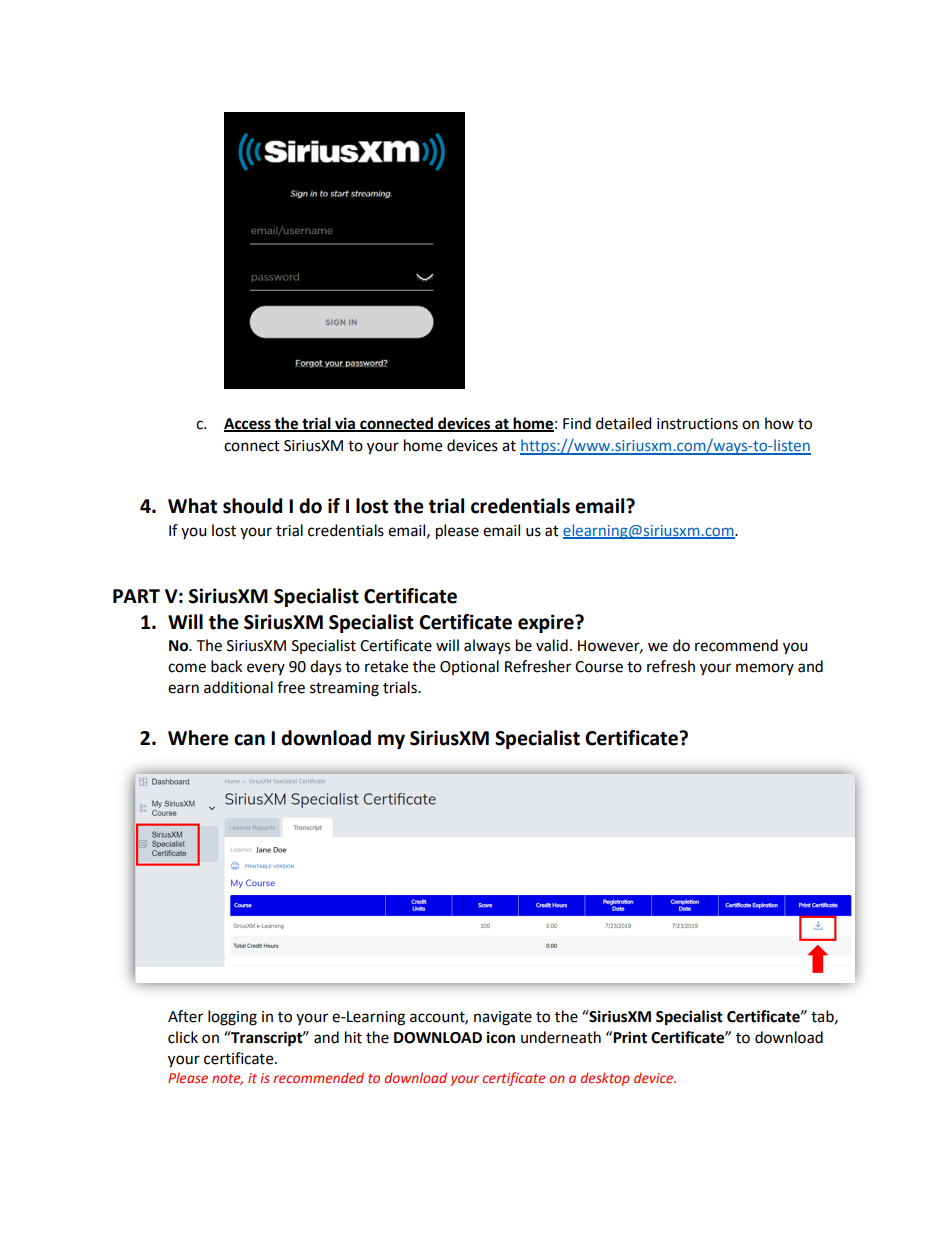  Describe the element at coordinates (345, 424) in the screenshot. I see `via` at that location.
